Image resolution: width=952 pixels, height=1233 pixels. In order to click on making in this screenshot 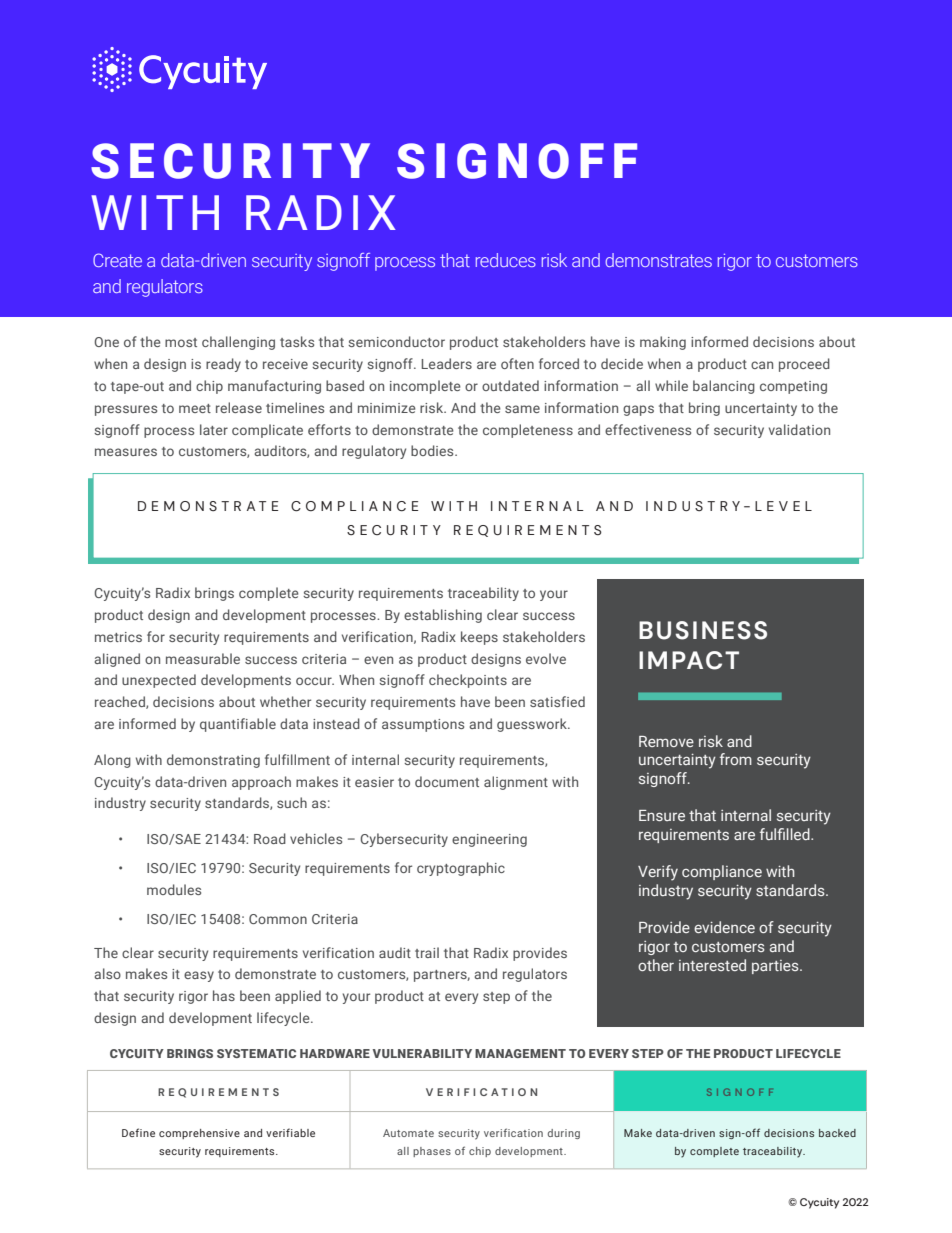, I will do `click(663, 343)`.
